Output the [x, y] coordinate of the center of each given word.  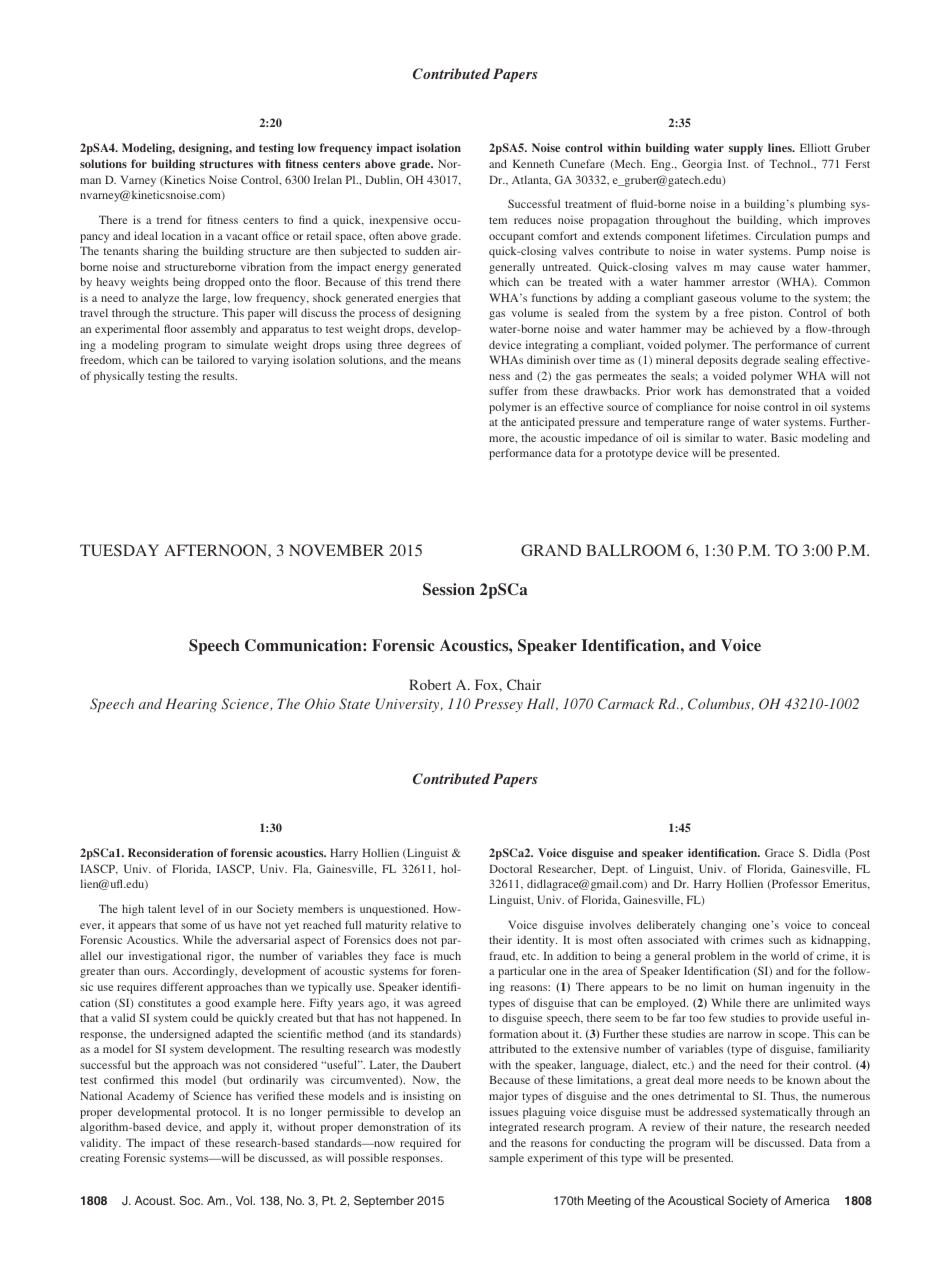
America [807, 1200]
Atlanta [531, 180]
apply [243, 1128]
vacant [242, 236]
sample [506, 1159]
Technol [791, 163]
